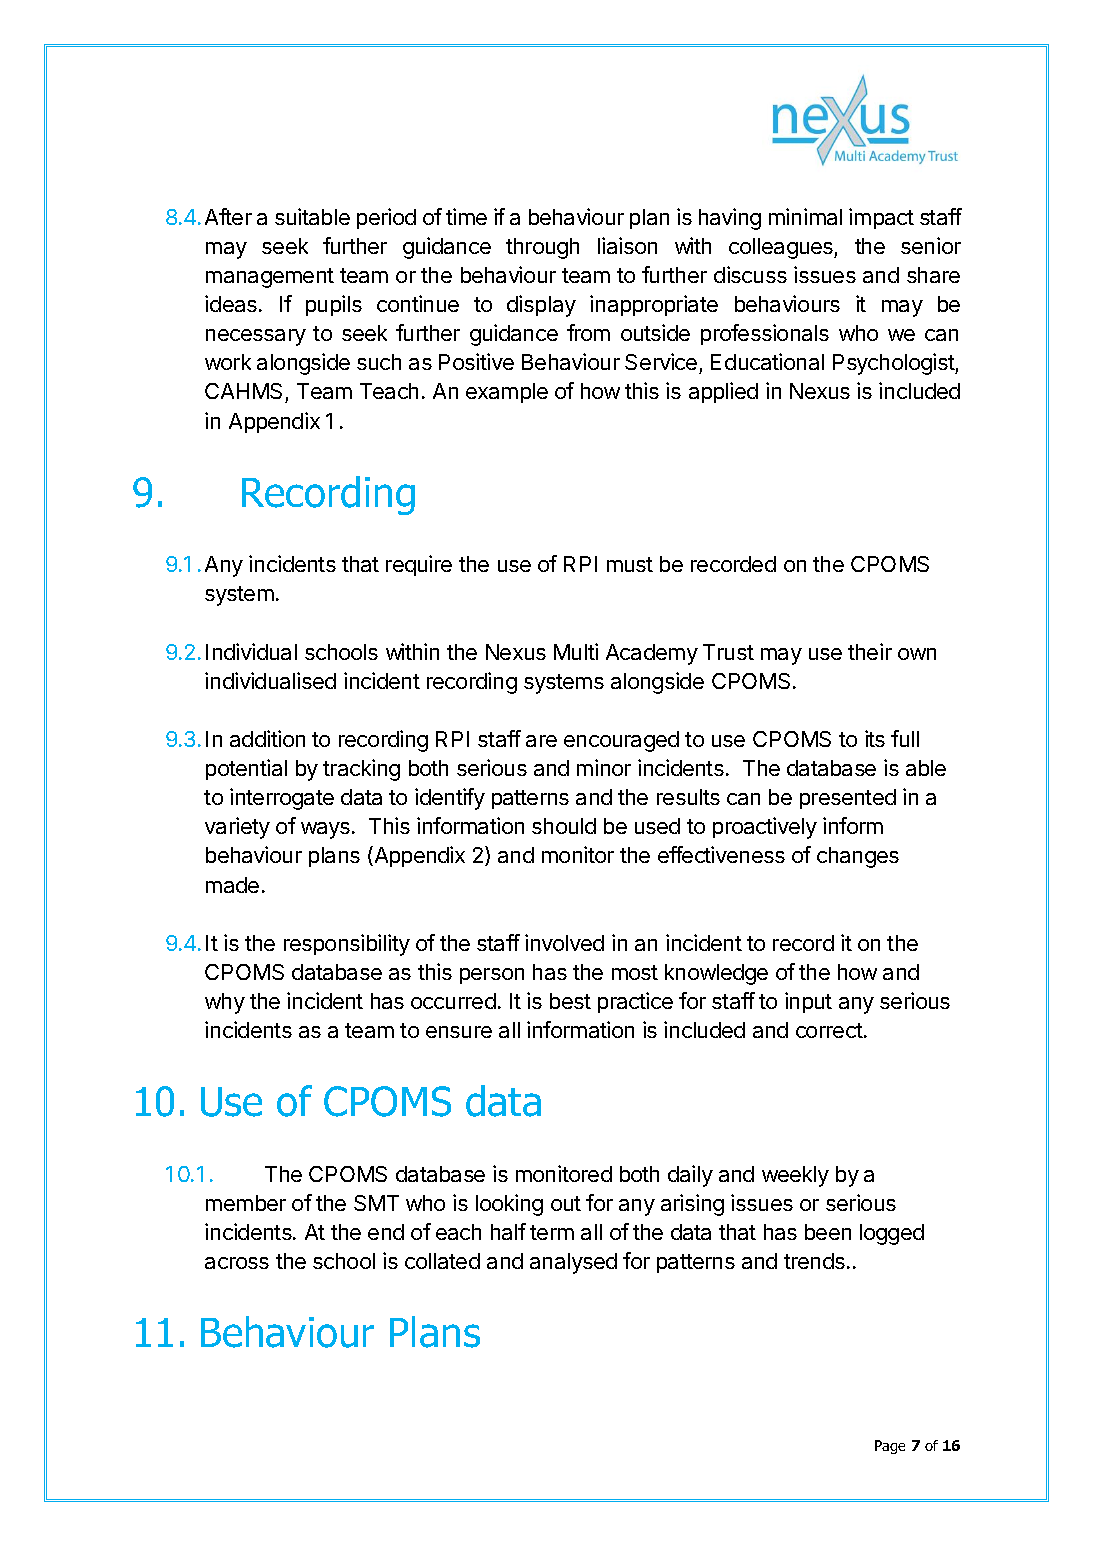  I want to click on through, so click(542, 248).
